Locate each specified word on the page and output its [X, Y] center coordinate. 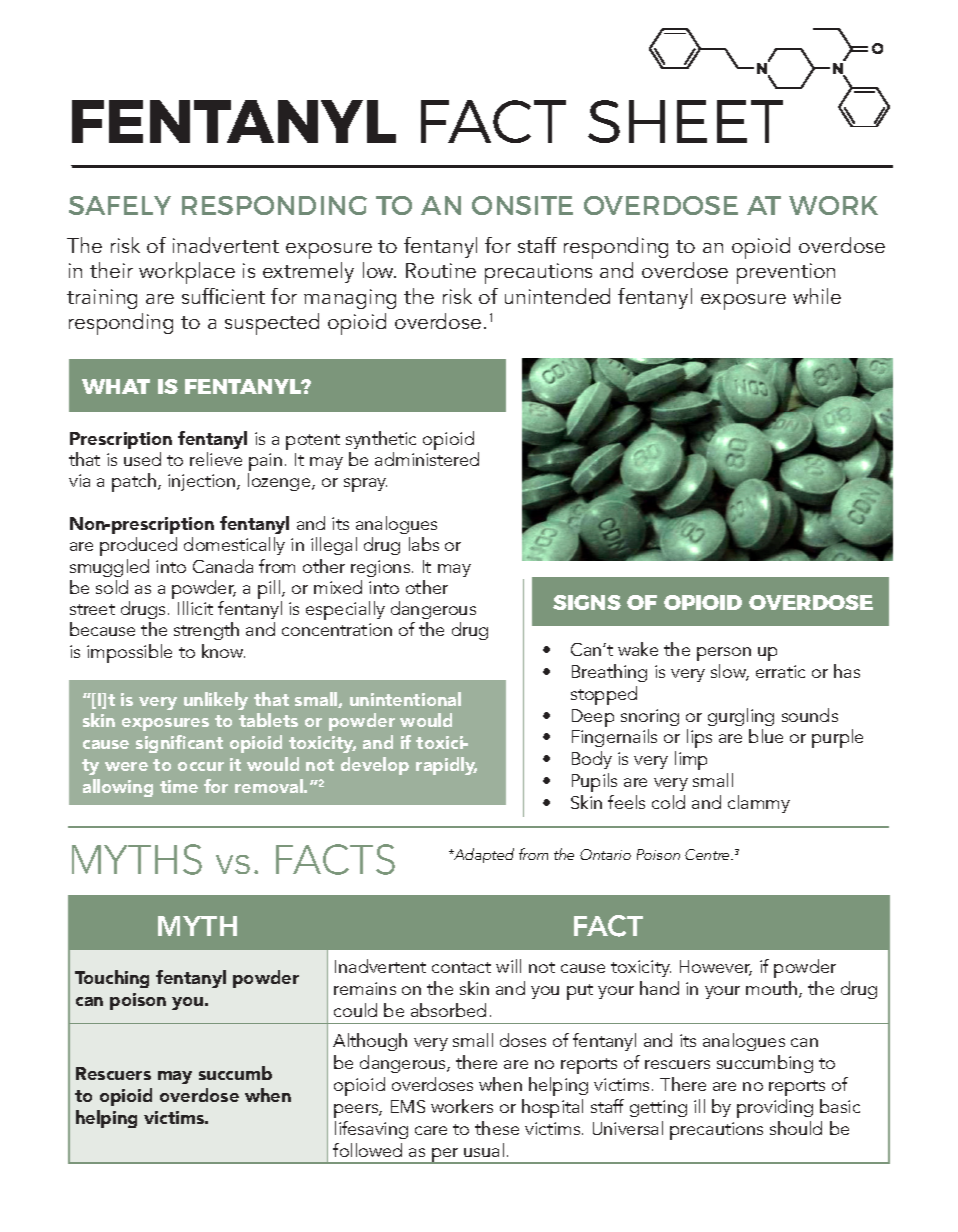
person [724, 654]
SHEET [685, 121]
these [497, 1128]
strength [206, 631]
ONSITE [522, 205]
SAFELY [120, 205]
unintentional [405, 699]
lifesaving [371, 1130]
